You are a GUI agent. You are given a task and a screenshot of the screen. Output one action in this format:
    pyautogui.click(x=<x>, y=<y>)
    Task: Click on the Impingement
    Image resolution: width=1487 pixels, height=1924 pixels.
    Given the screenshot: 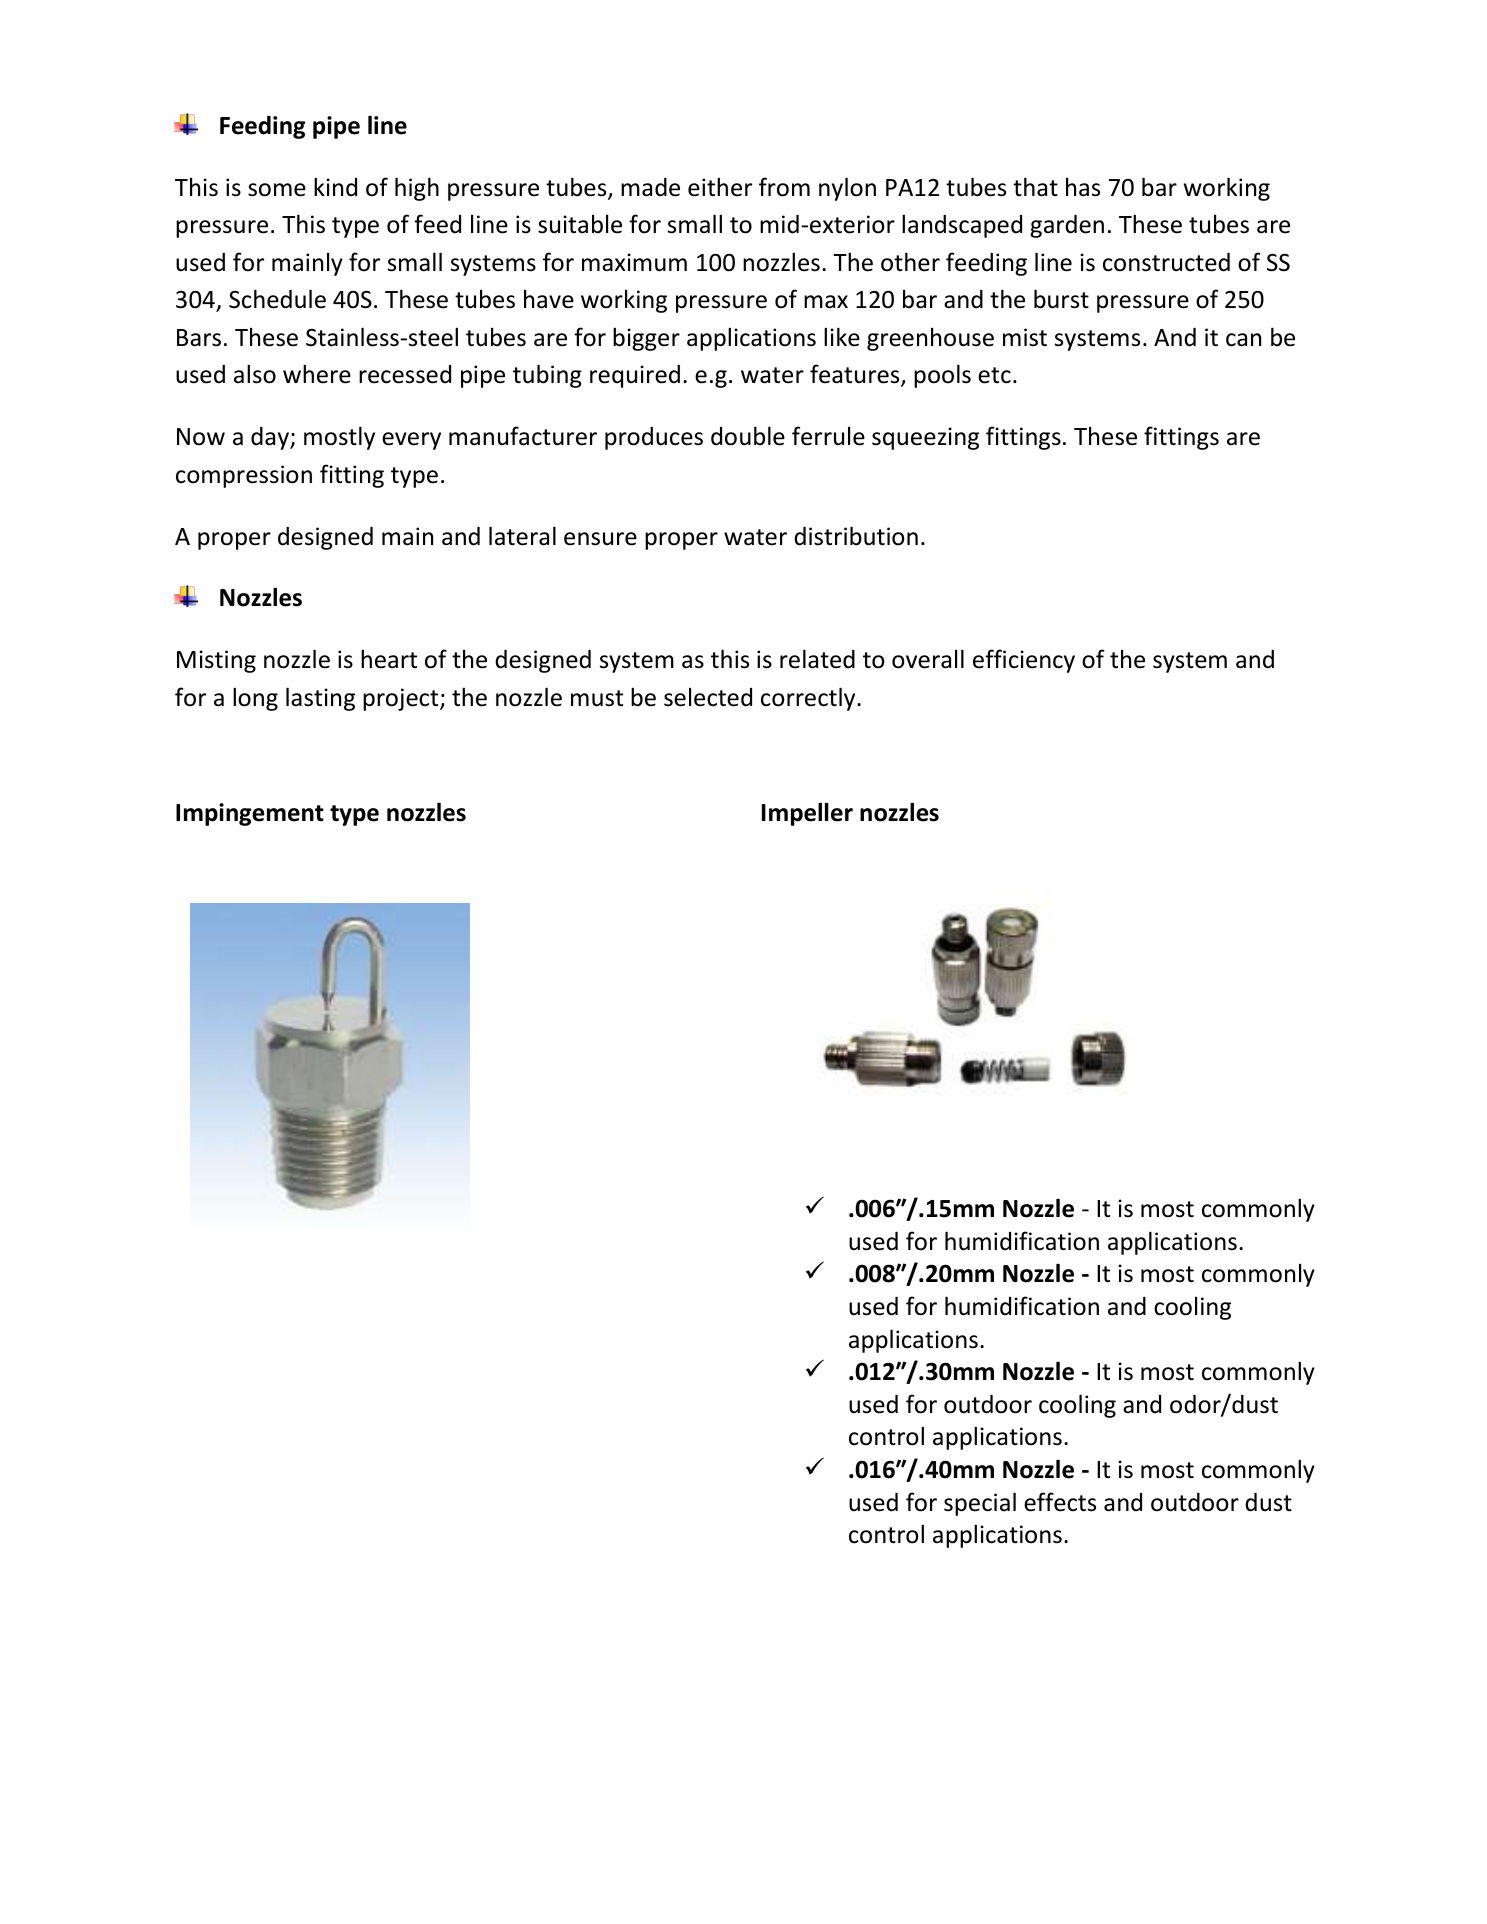 What is the action you would take?
    pyautogui.click(x=250, y=814)
